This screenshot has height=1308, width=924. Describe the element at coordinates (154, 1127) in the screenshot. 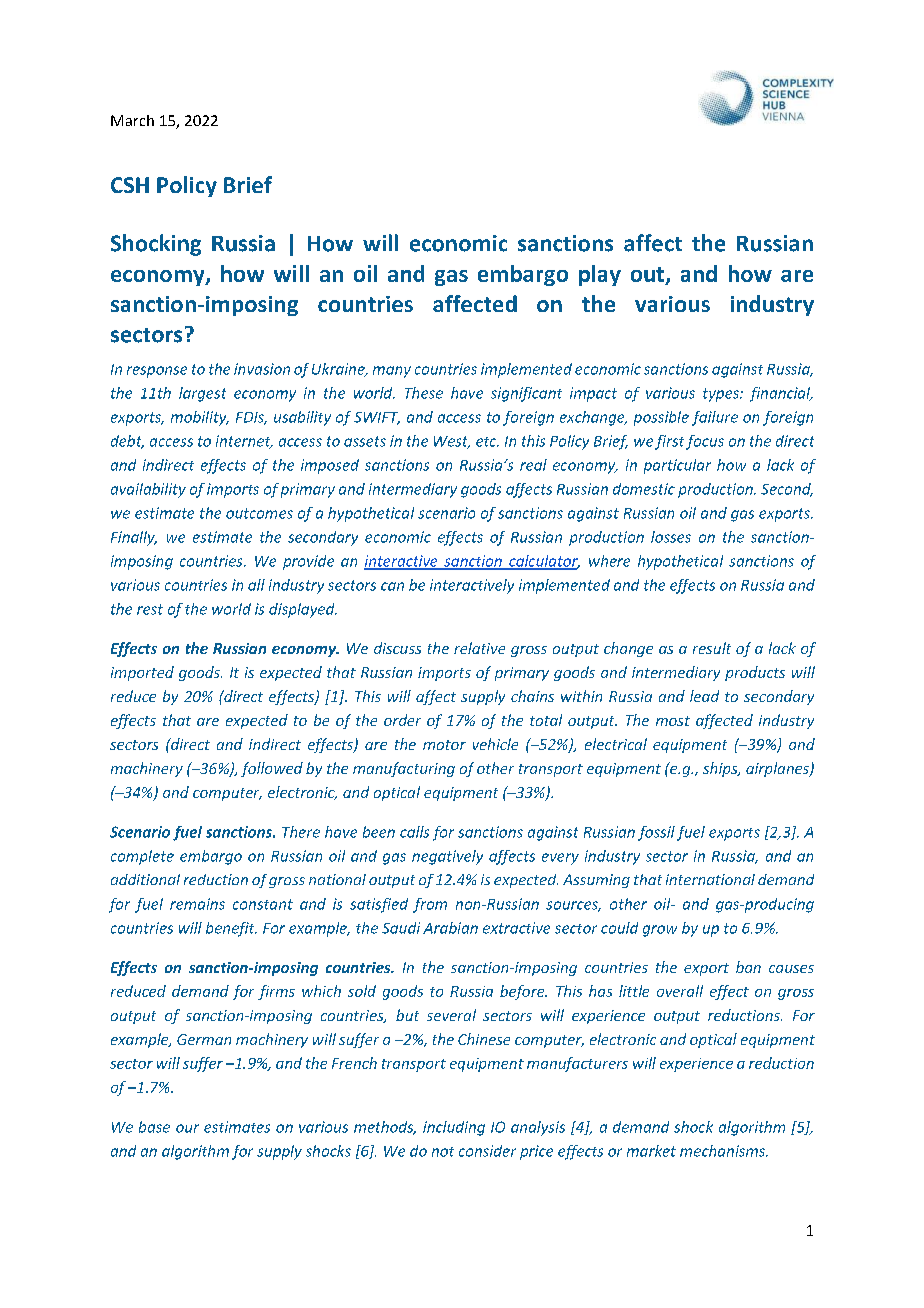

I see `base` at that location.
